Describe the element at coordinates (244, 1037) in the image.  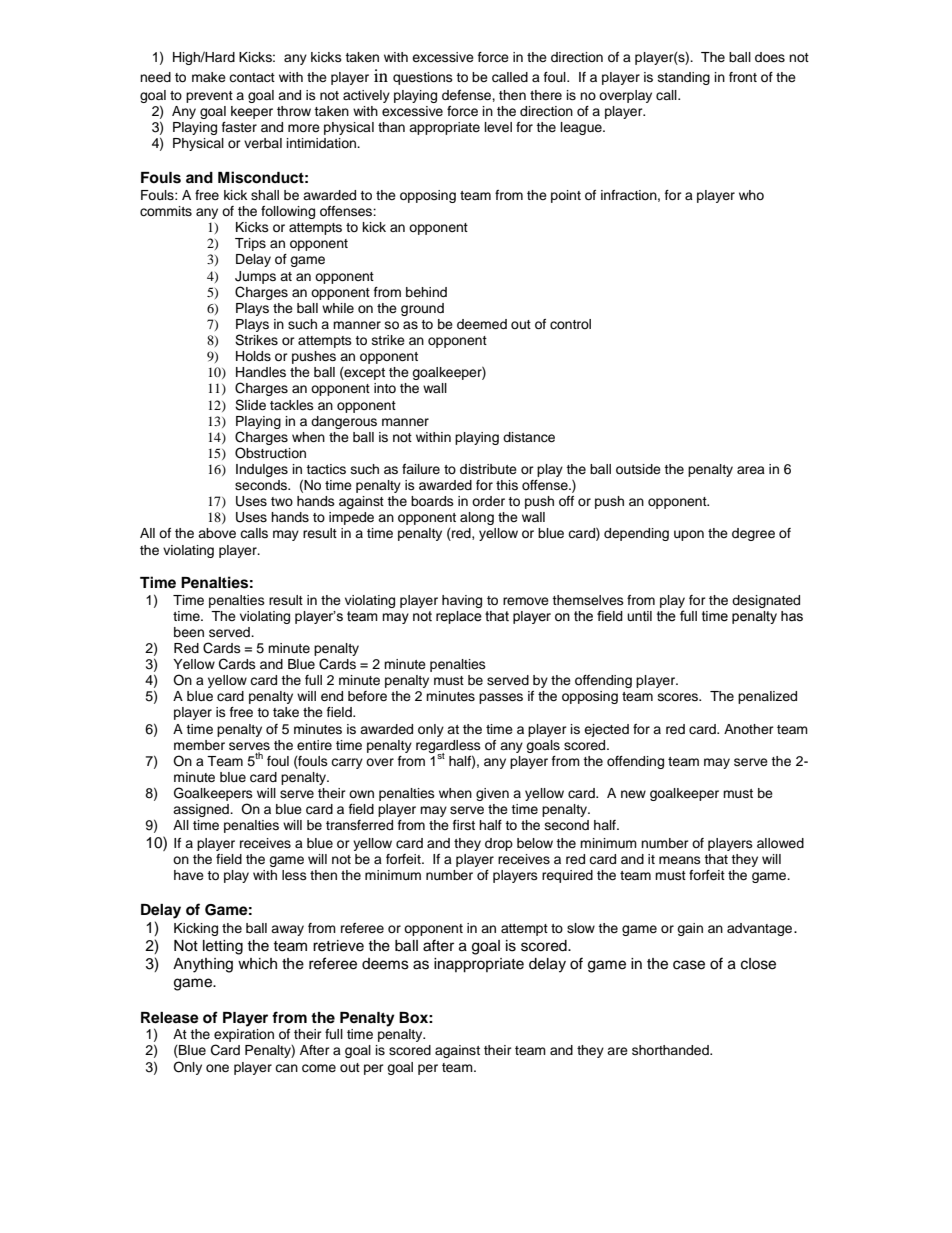
I see `expiration` at that location.
